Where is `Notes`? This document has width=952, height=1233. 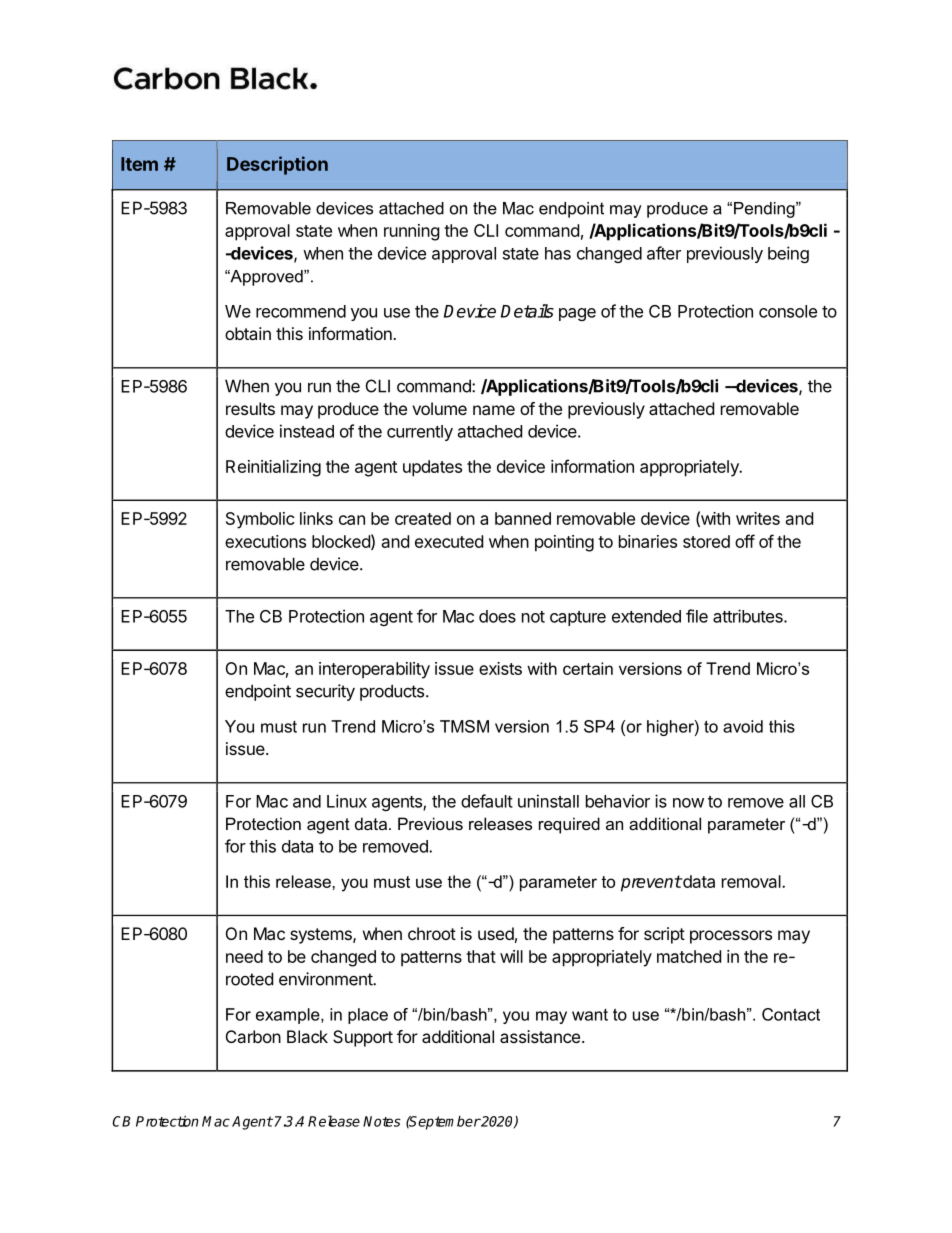 Notes is located at coordinates (382, 1121).
